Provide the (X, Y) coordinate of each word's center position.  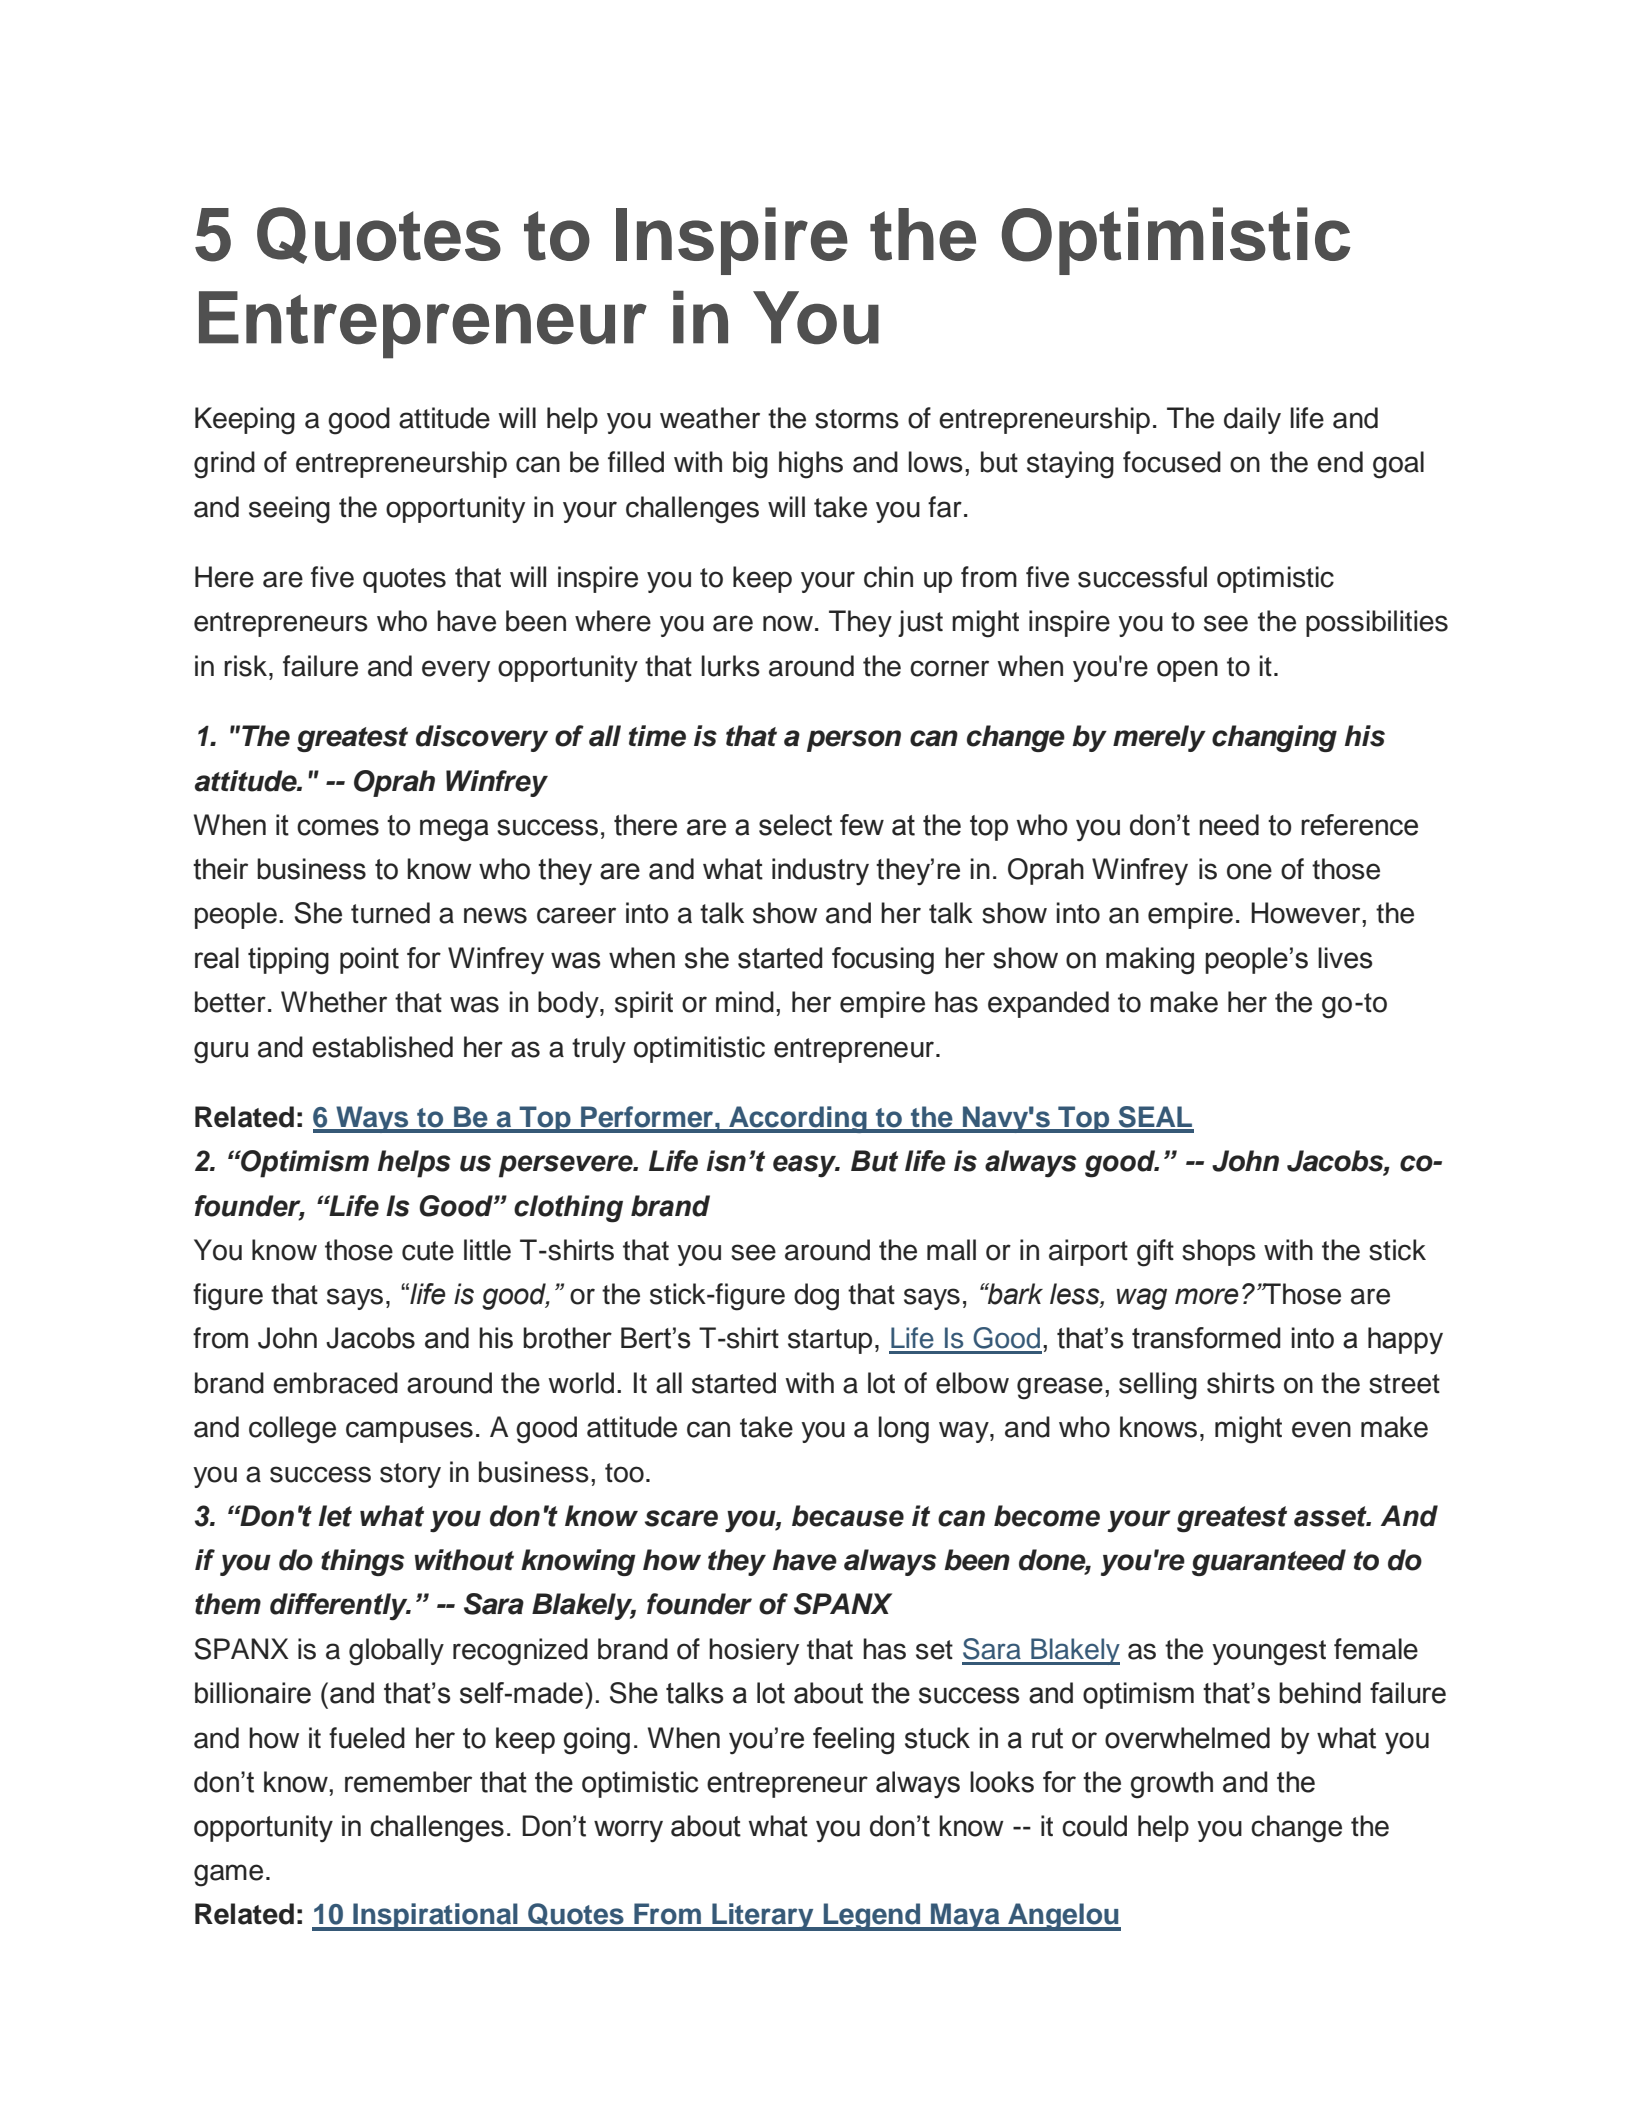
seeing (289, 510)
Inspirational (435, 1917)
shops (1219, 1252)
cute (428, 1251)
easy (806, 1166)
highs (811, 465)
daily (1252, 420)
